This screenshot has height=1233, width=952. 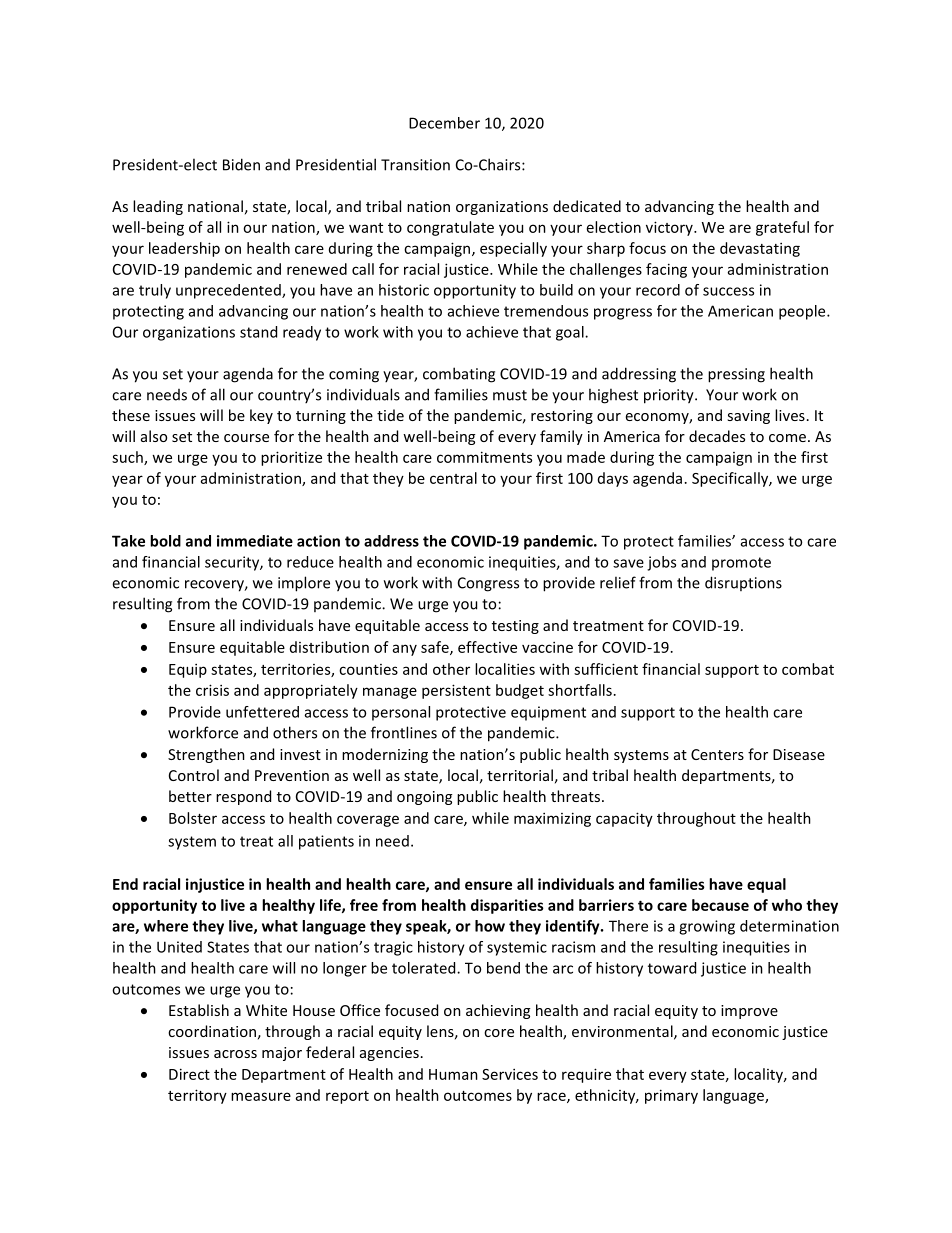 What do you see at coordinates (484, 457) in the screenshot?
I see `commitments` at bounding box center [484, 457].
